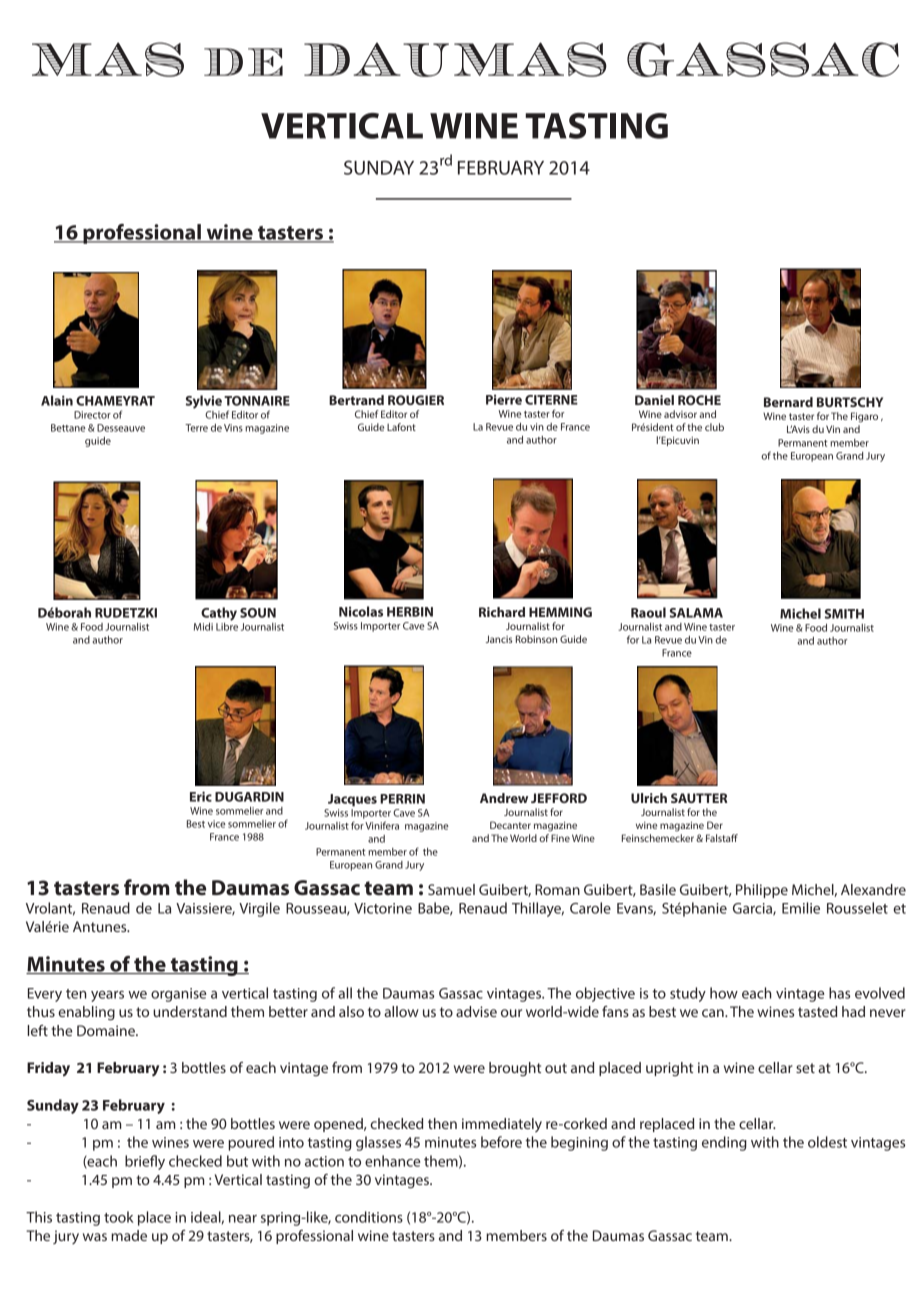 The image size is (924, 1308). Describe the element at coordinates (649, 798) in the page. I see `Ulrich` at that location.
